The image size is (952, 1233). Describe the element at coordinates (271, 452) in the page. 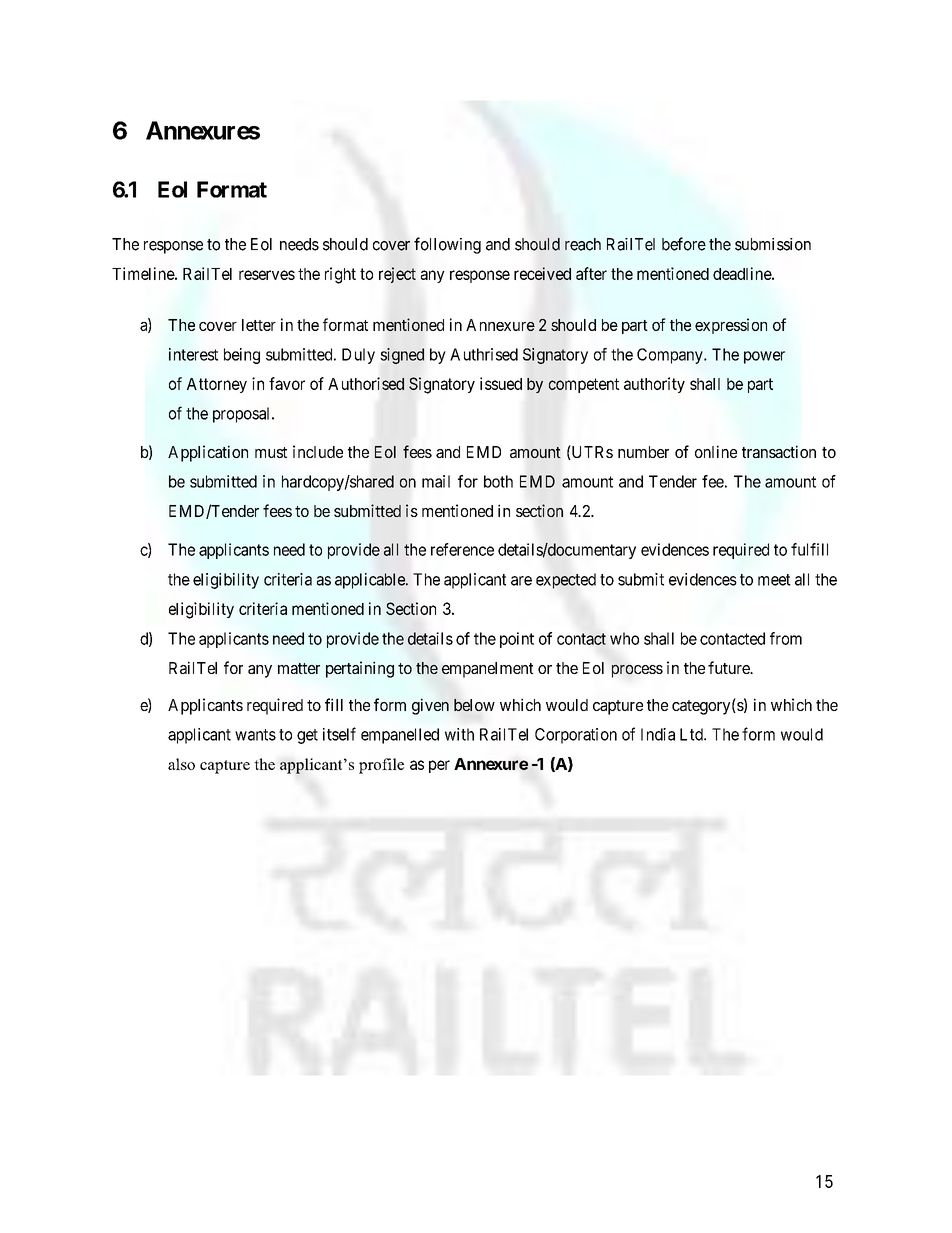

I see `must` at that location.
